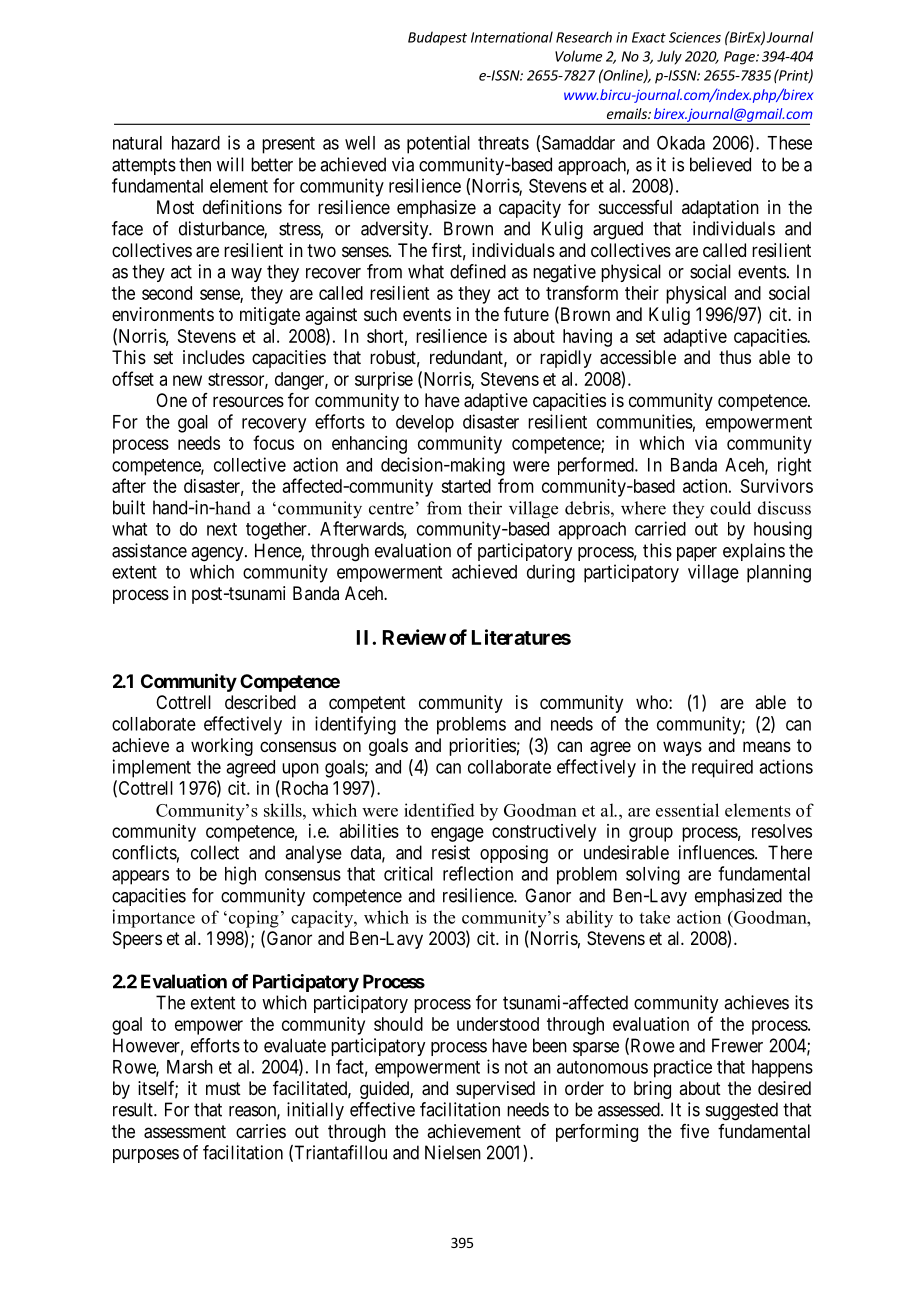  Describe the element at coordinates (551, 573) in the image. I see `during` at that location.
